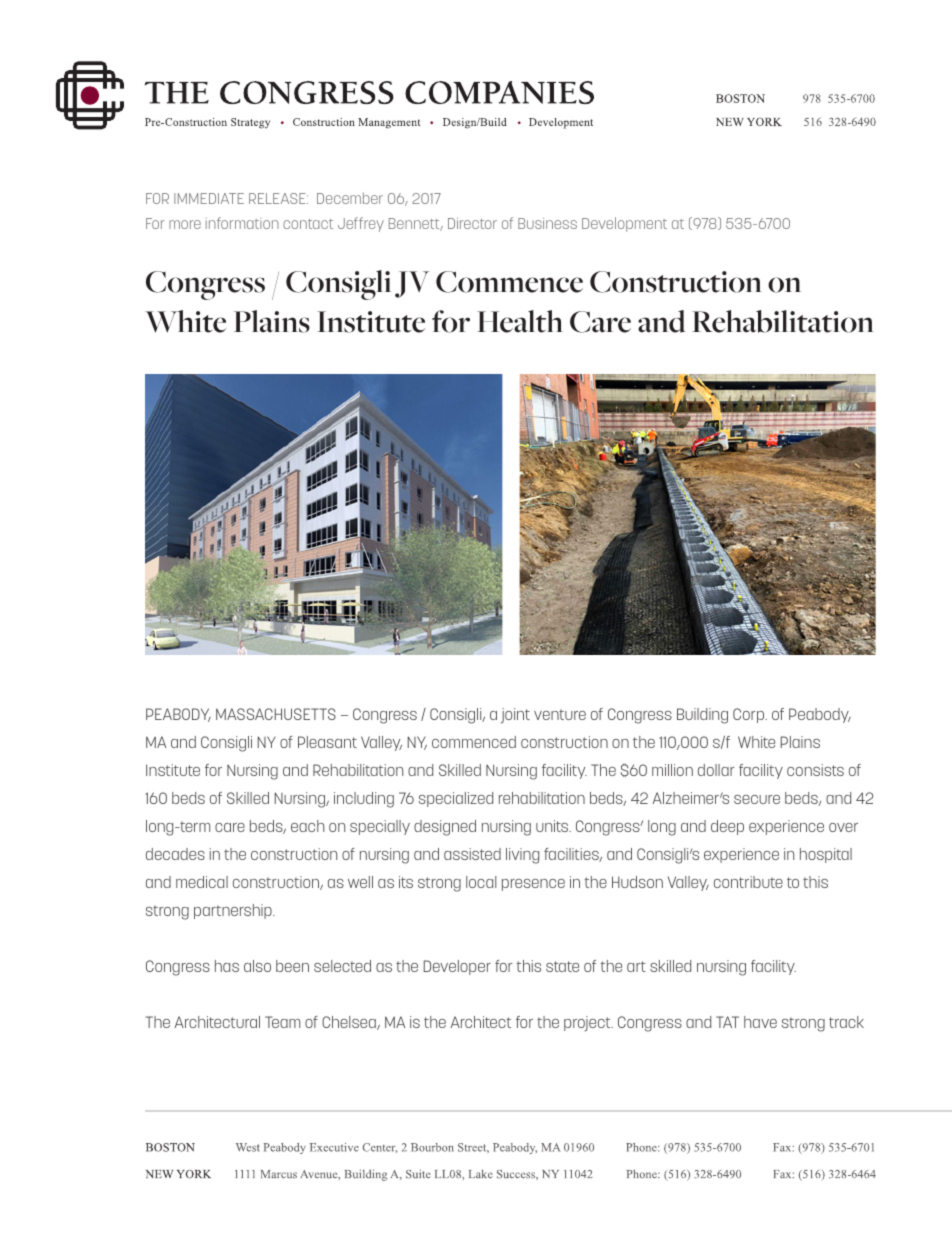 This image has height=1233, width=952. What do you see at coordinates (282, 1022) in the image?
I see `Team` at bounding box center [282, 1022].
